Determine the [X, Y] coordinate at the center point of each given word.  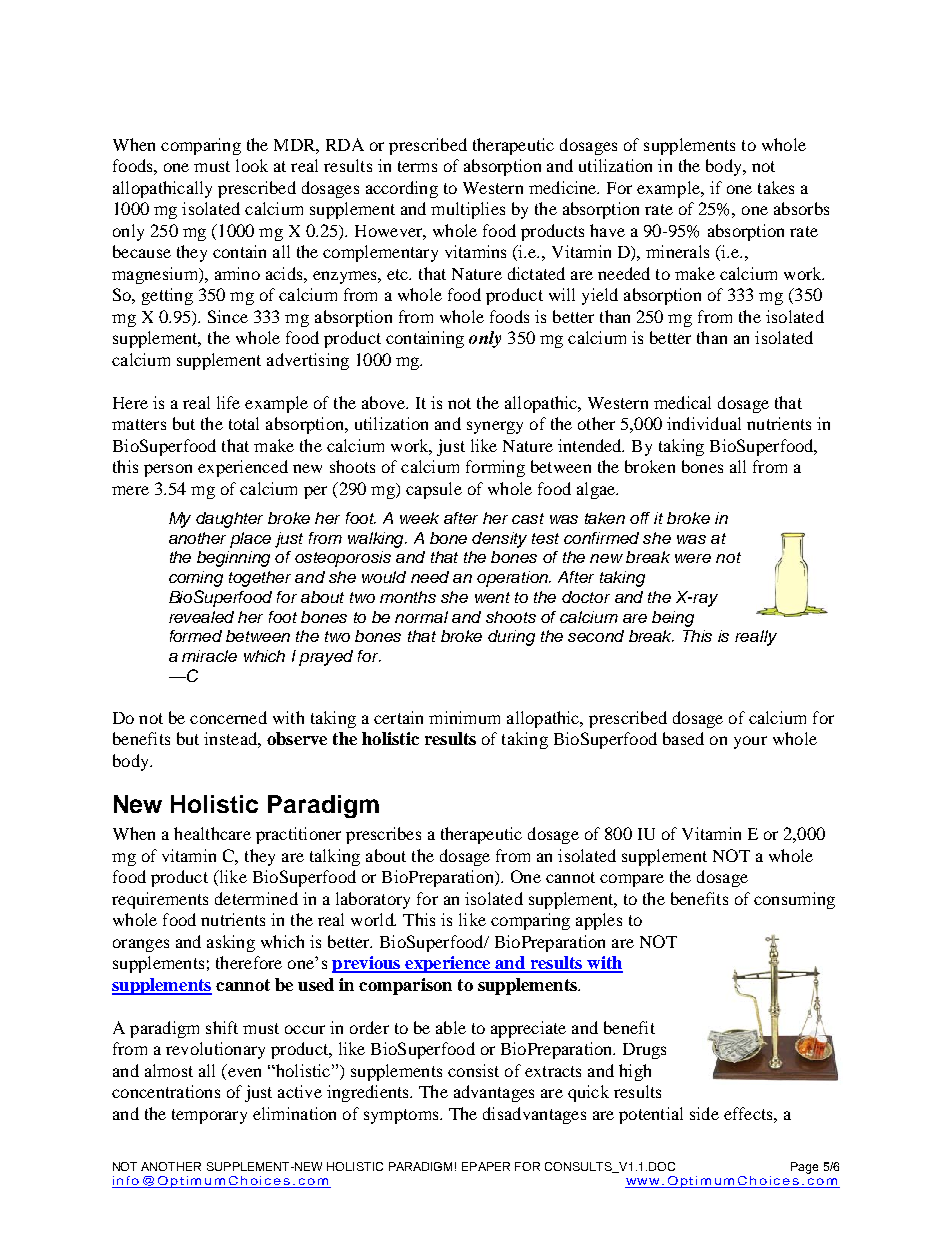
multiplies [468, 210]
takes [776, 187]
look [252, 165]
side [704, 1113]
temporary [209, 1116]
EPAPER [486, 1166]
